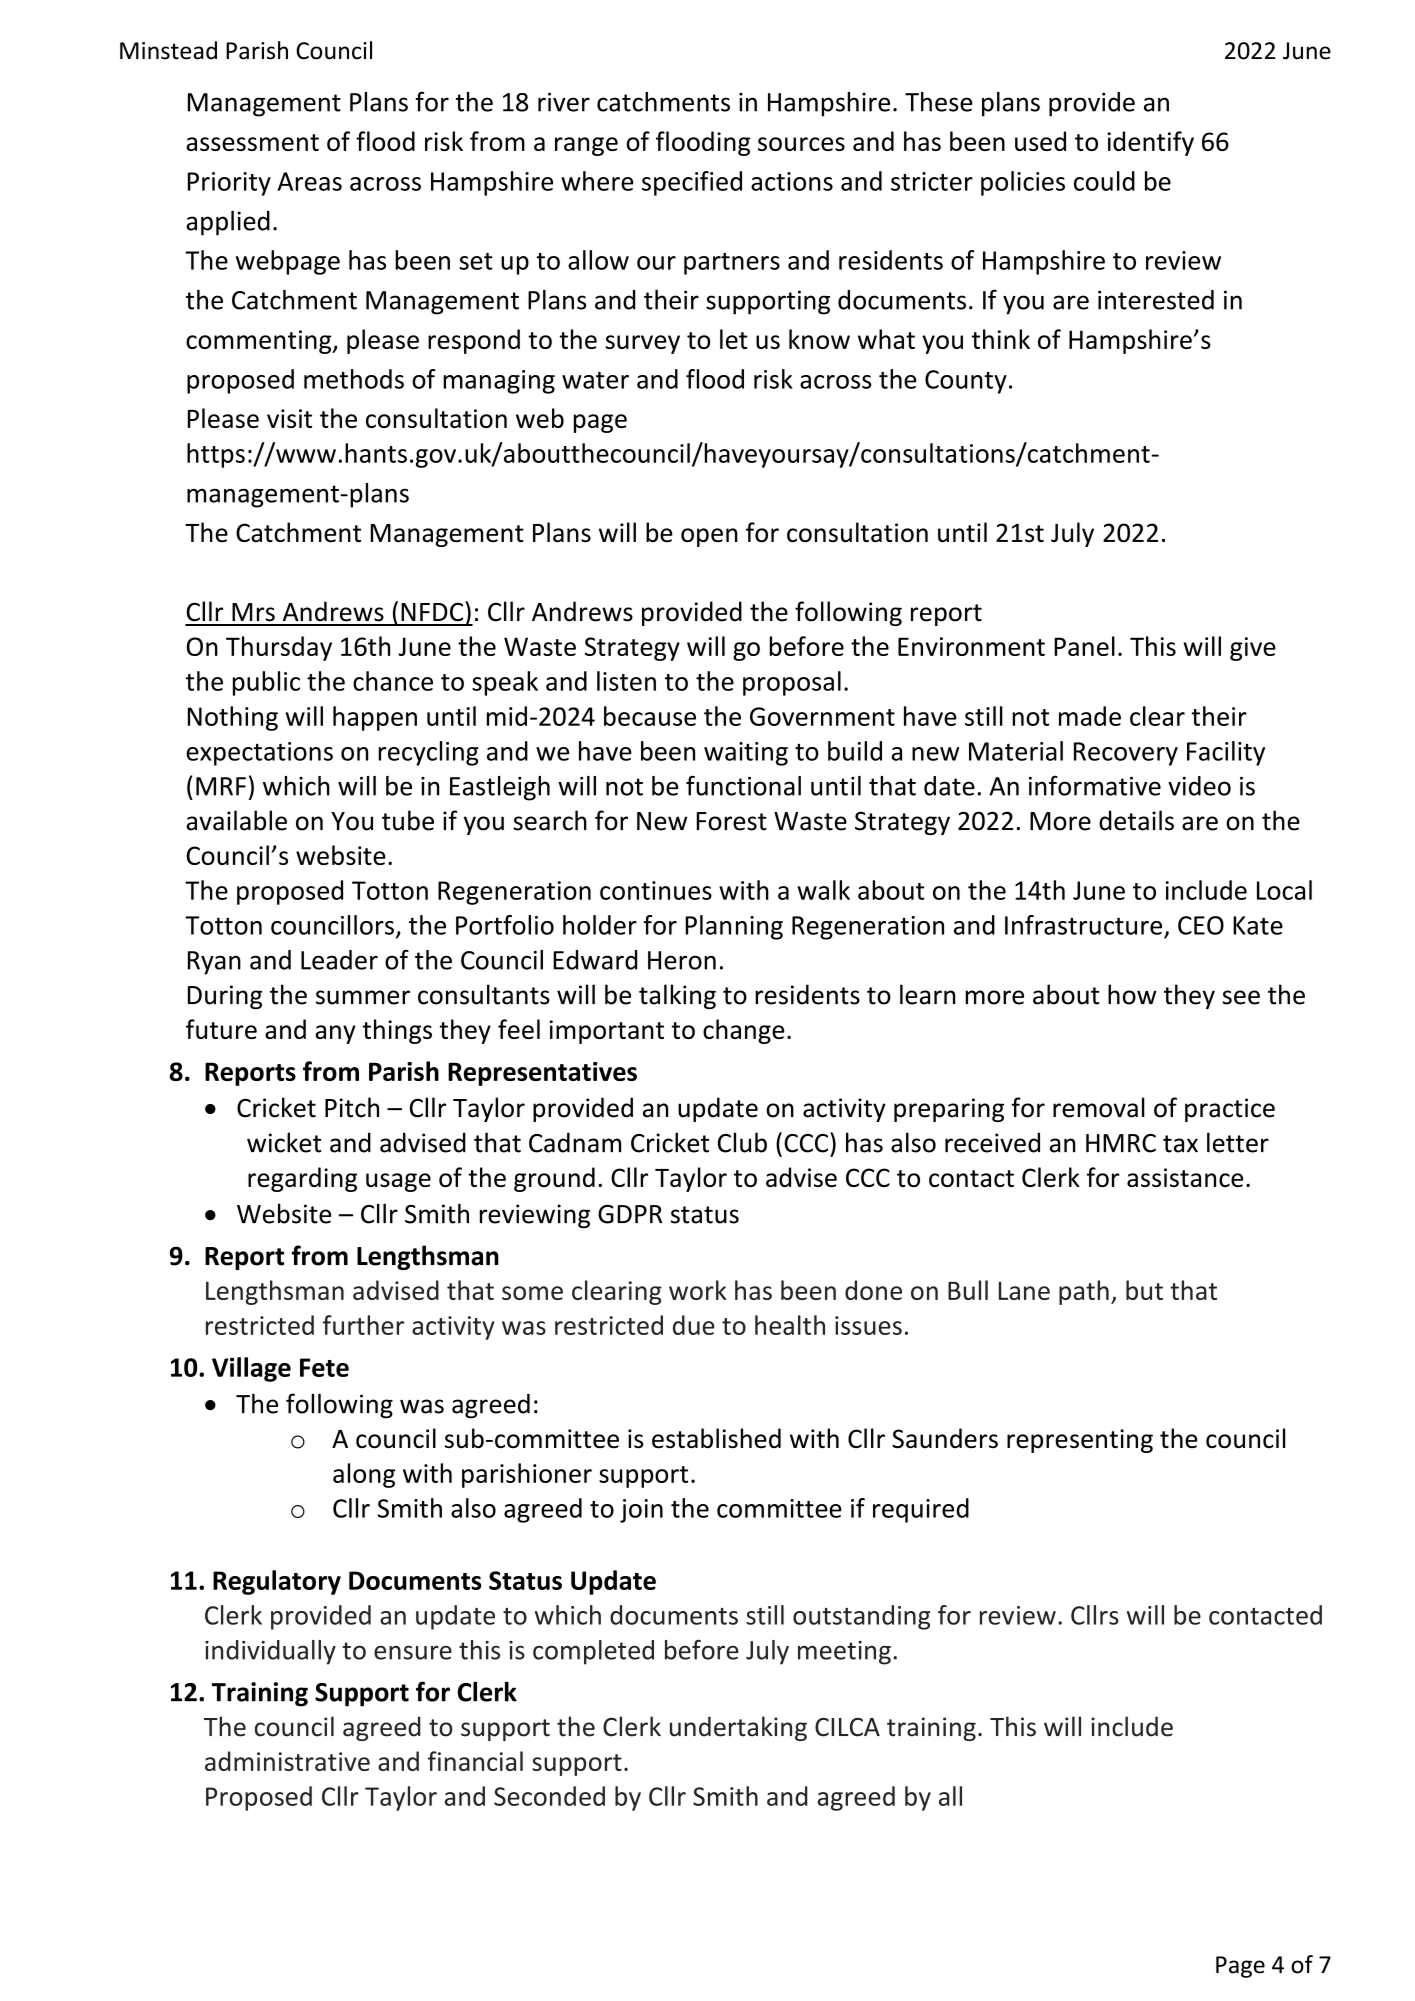 The height and width of the page is (2001, 1415). I want to click on Club, so click(742, 1142).
